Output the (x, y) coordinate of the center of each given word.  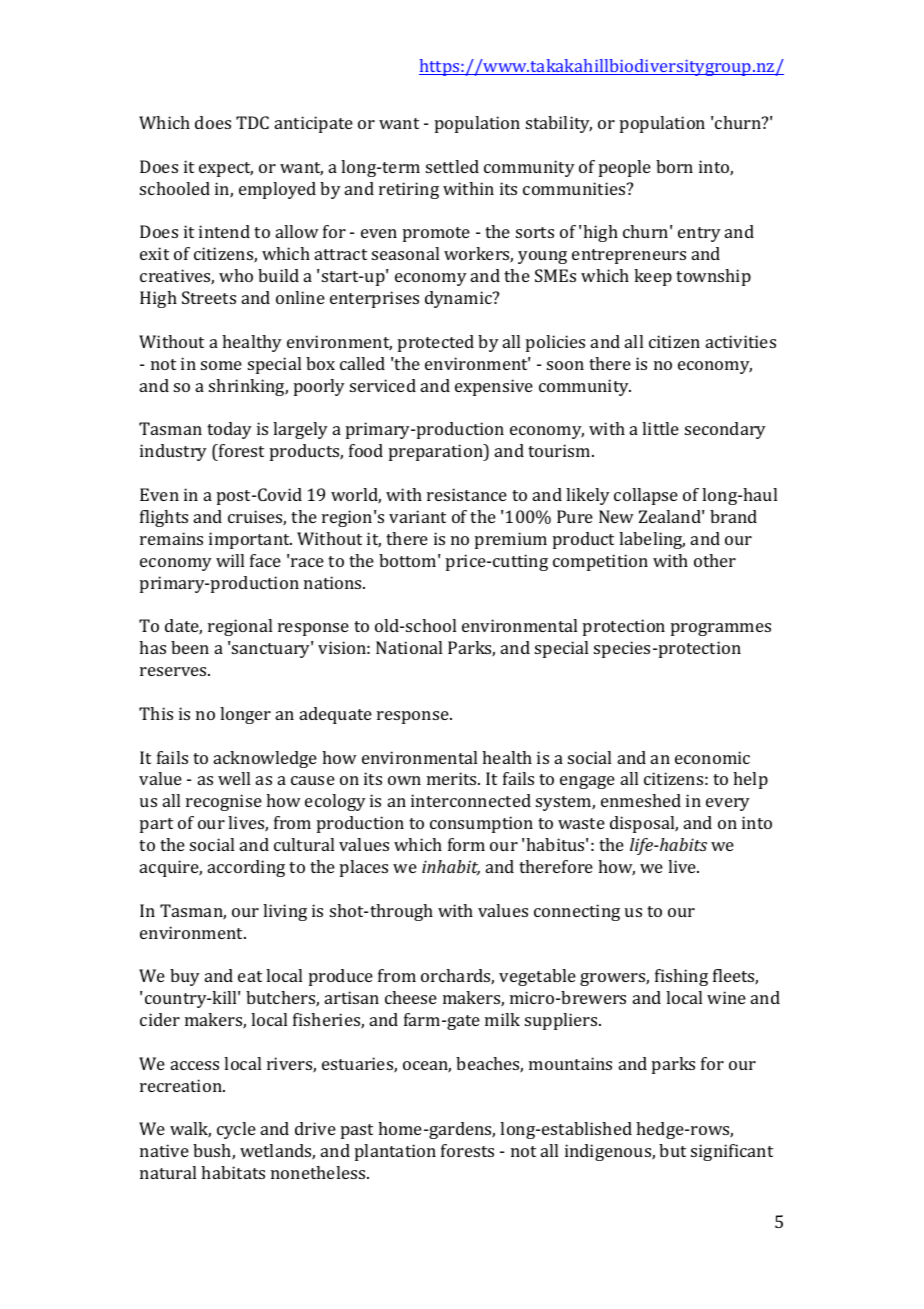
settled (452, 166)
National (409, 647)
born (674, 166)
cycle (236, 1130)
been (190, 647)
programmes (721, 629)
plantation (395, 1152)
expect (226, 169)
